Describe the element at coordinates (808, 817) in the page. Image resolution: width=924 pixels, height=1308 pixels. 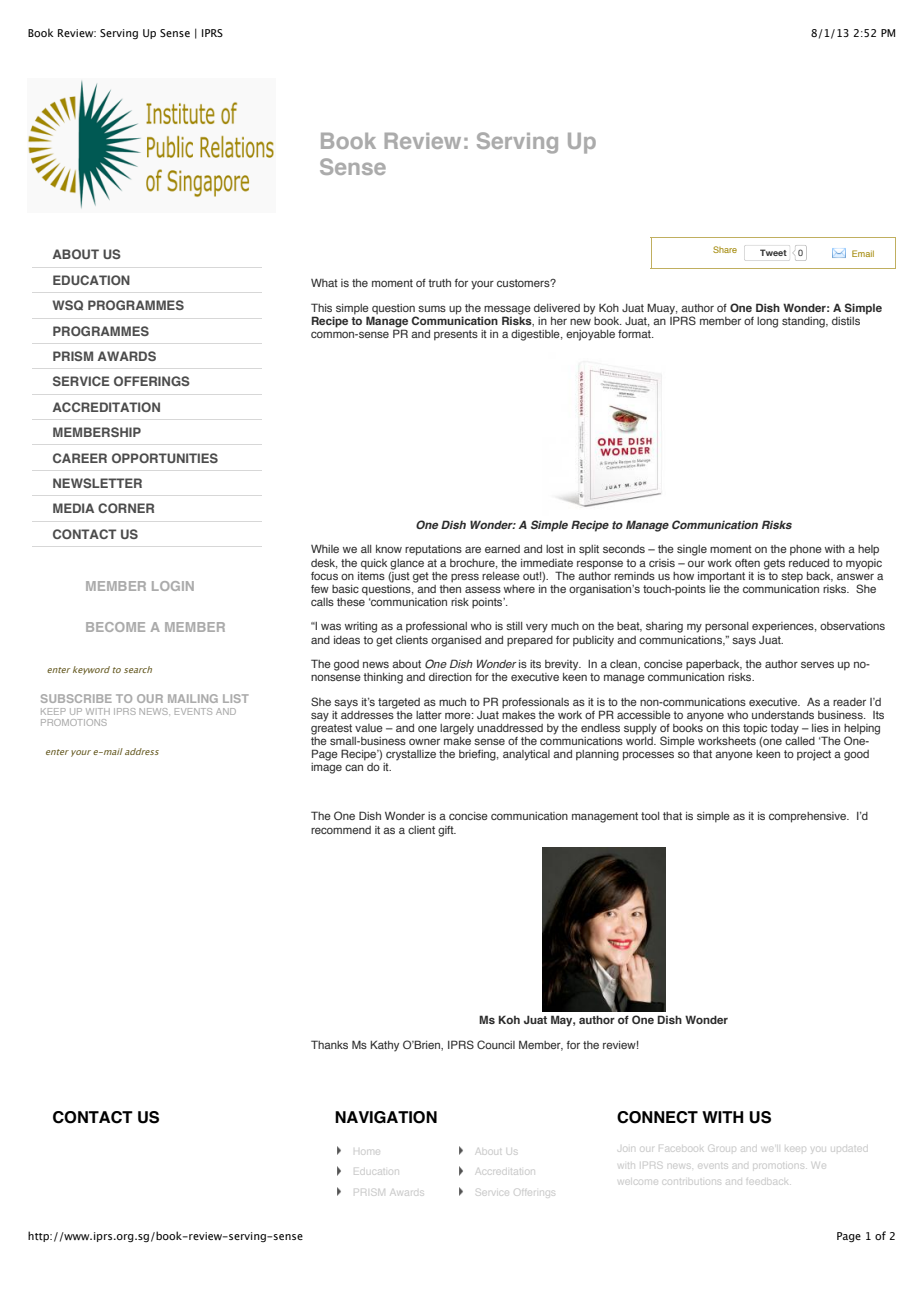
I see `comprehensive` at that location.
